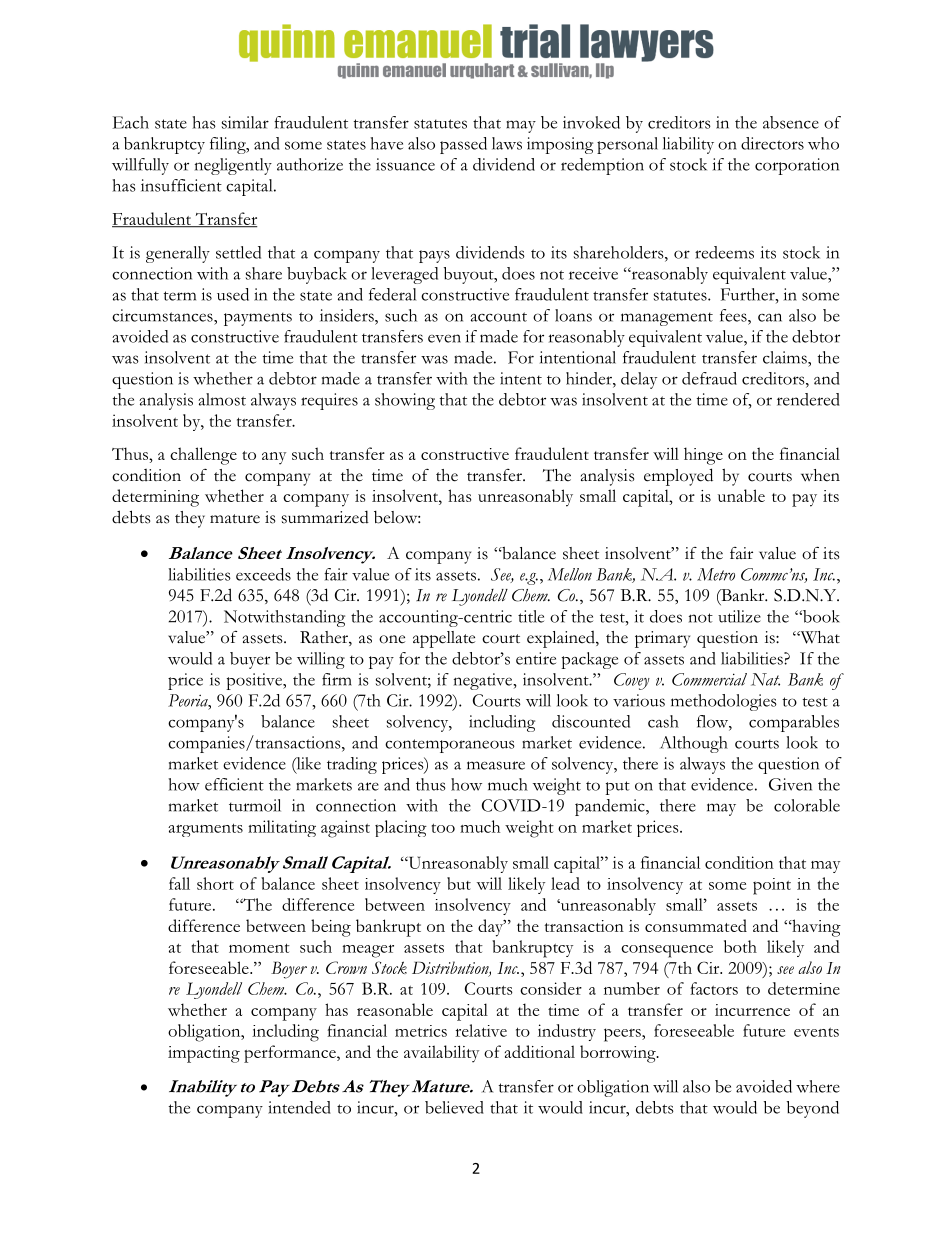 This screenshot has width=952, height=1233. What do you see at coordinates (229, 145) in the screenshot?
I see `filing` at bounding box center [229, 145].
